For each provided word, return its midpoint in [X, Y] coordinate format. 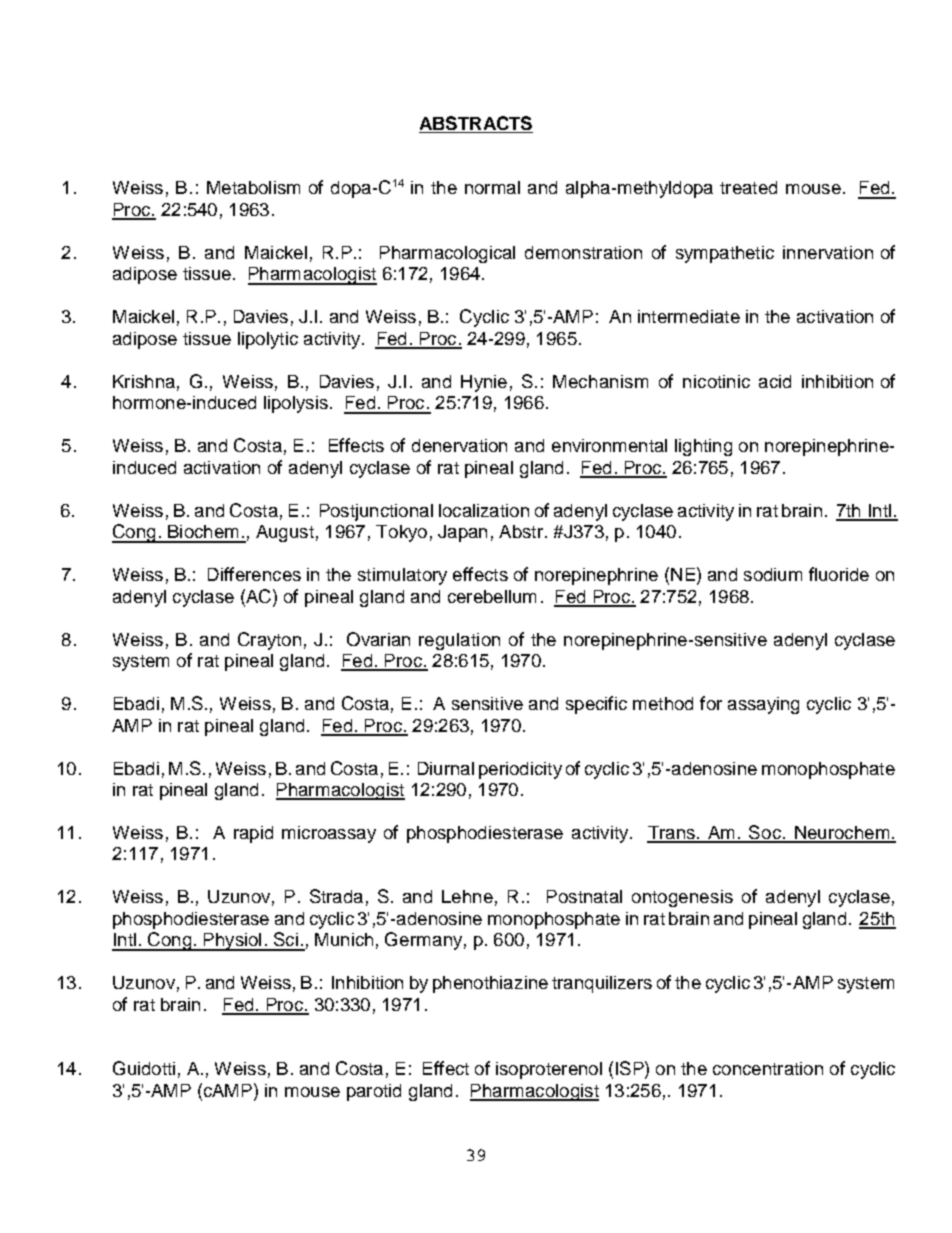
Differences [254, 574]
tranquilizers [602, 984]
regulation [459, 641]
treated [748, 187]
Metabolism [253, 187]
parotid [374, 1092]
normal [492, 187]
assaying [763, 705]
